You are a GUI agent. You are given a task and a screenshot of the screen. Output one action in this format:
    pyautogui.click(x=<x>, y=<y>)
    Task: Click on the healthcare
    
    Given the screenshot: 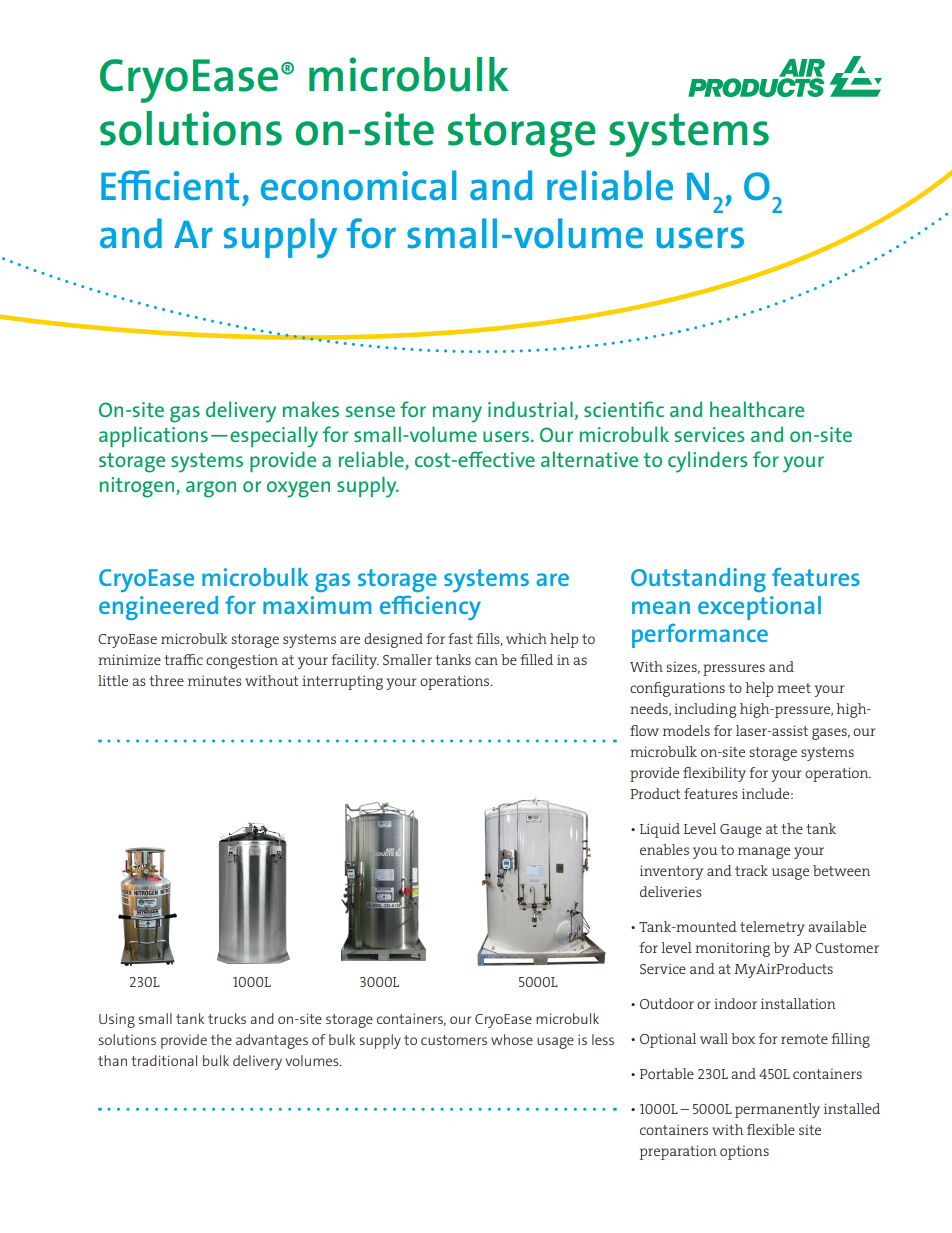 What is the action you would take?
    pyautogui.click(x=757, y=409)
